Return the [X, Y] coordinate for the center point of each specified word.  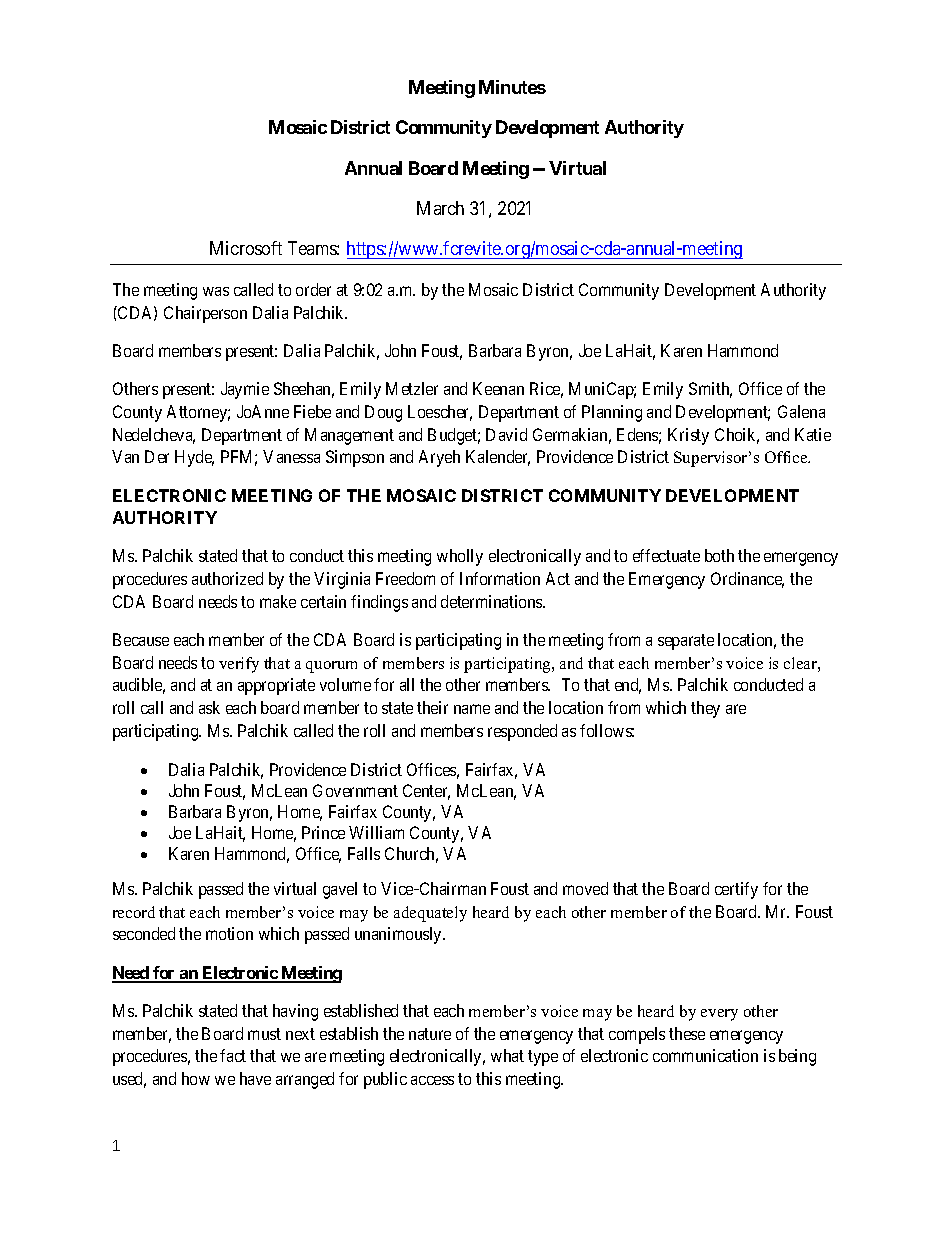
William [376, 832]
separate [686, 642]
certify [736, 890]
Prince [323, 832]
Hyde [194, 458]
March [440, 208]
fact [233, 1055]
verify [239, 665]
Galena [801, 411]
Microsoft [246, 248]
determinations [492, 601]
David [506, 434]
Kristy [688, 436]
